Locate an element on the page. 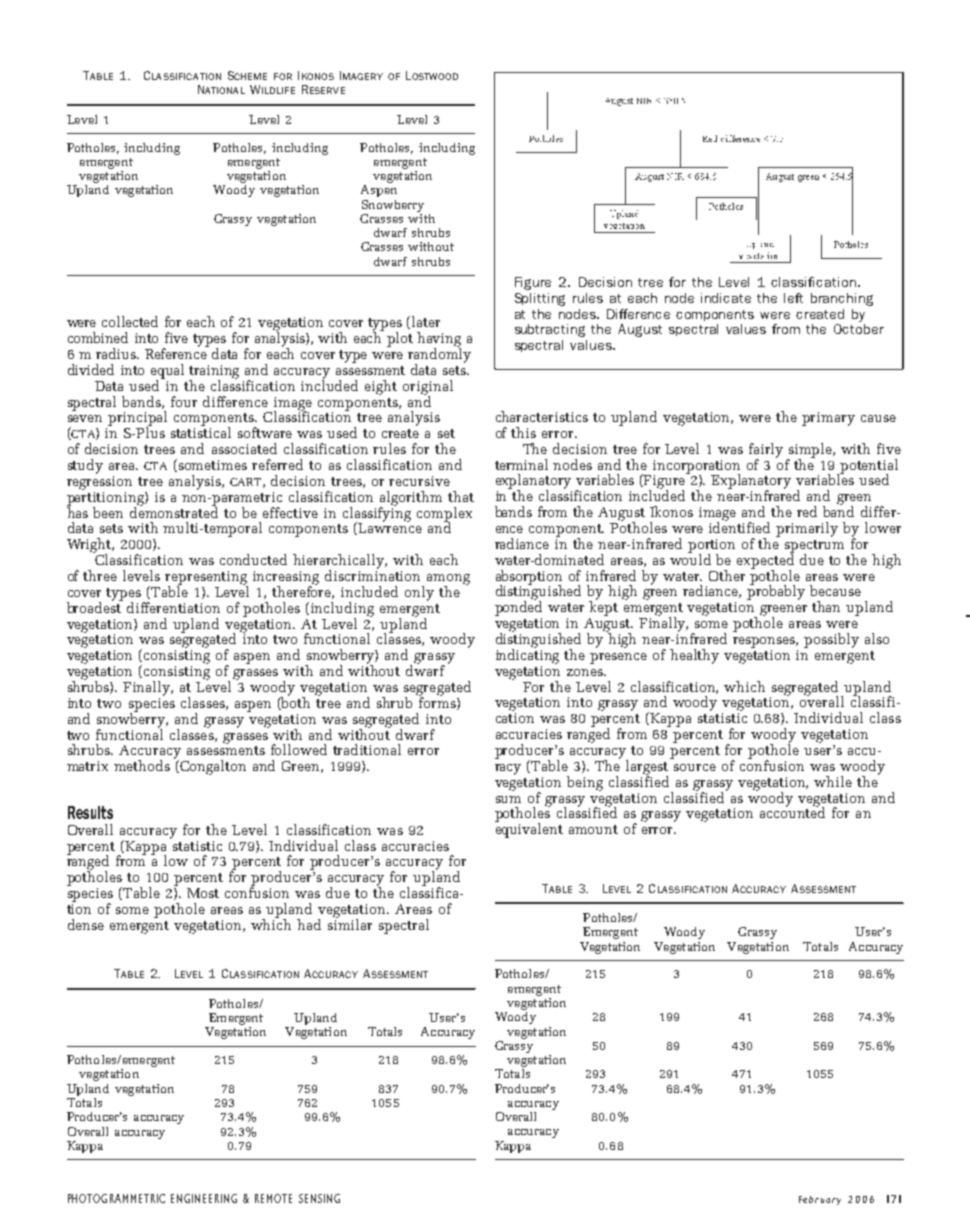 This page has height=1232, width=970. while is located at coordinates (833, 781).
